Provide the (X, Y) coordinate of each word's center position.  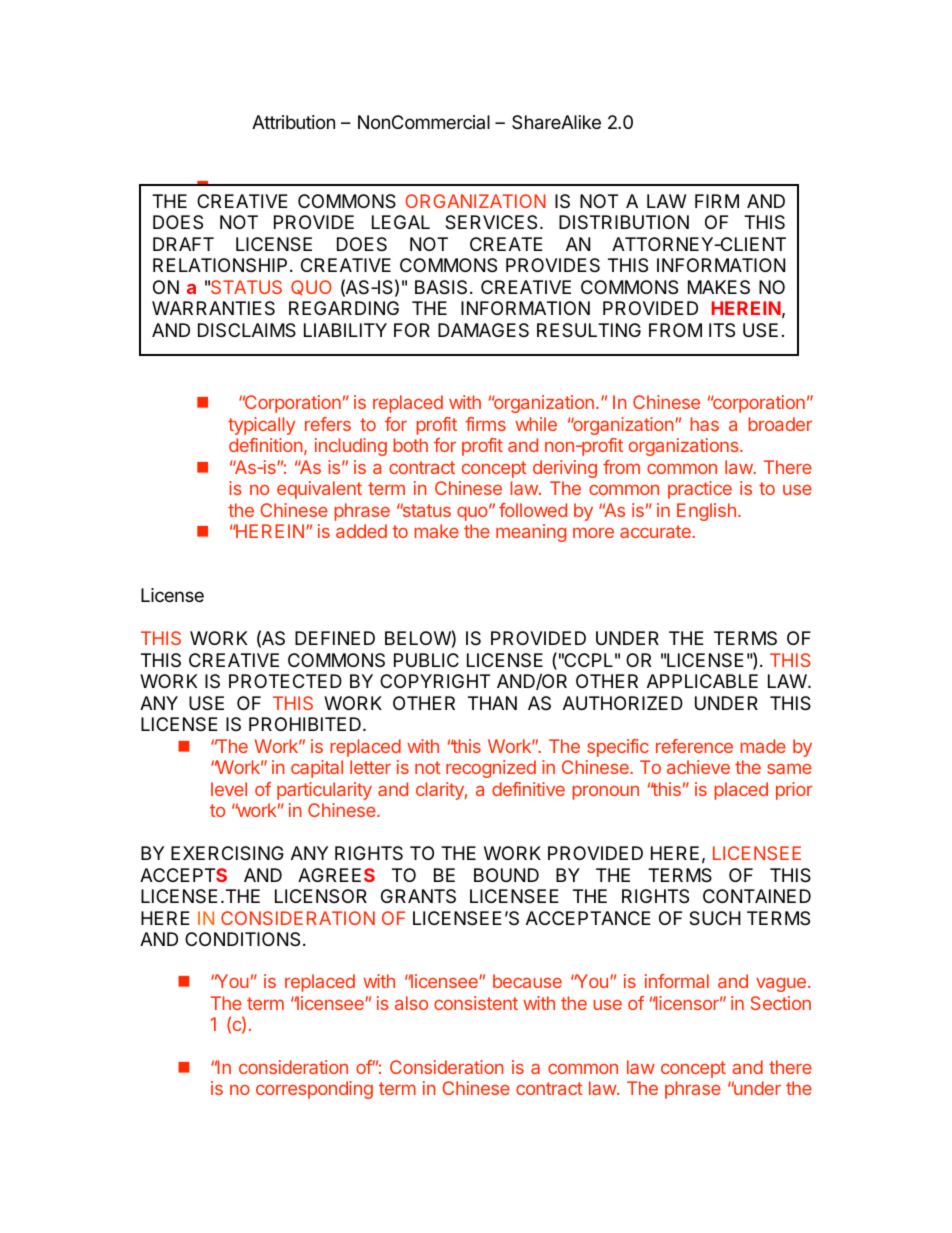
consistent (476, 1003)
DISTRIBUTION (624, 222)
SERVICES (491, 222)
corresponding (314, 1090)
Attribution (293, 122)
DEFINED (335, 638)
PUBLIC (426, 660)
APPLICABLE (702, 681)
